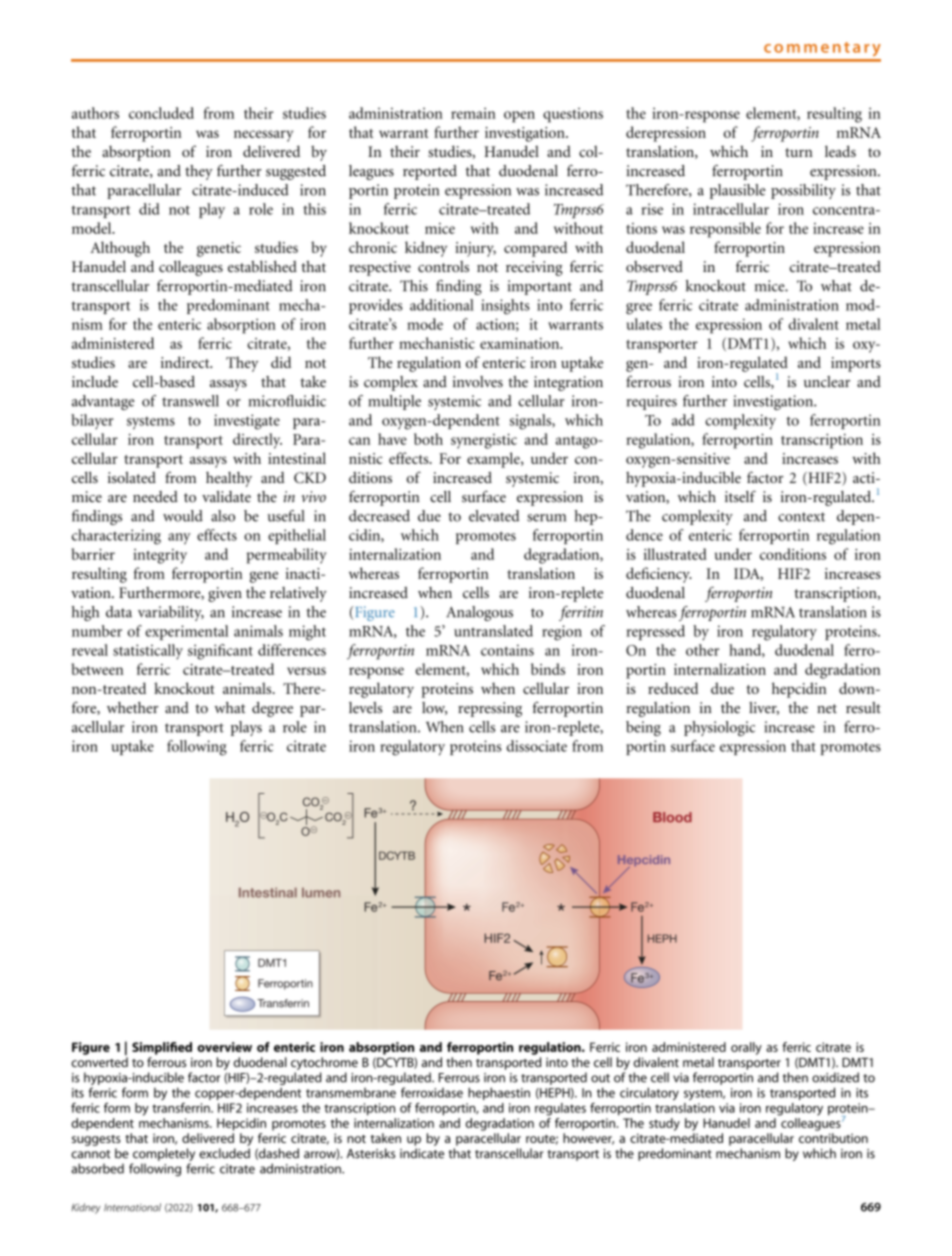 This image has height=1256, width=952. I want to click on dissociate, so click(537, 746).
